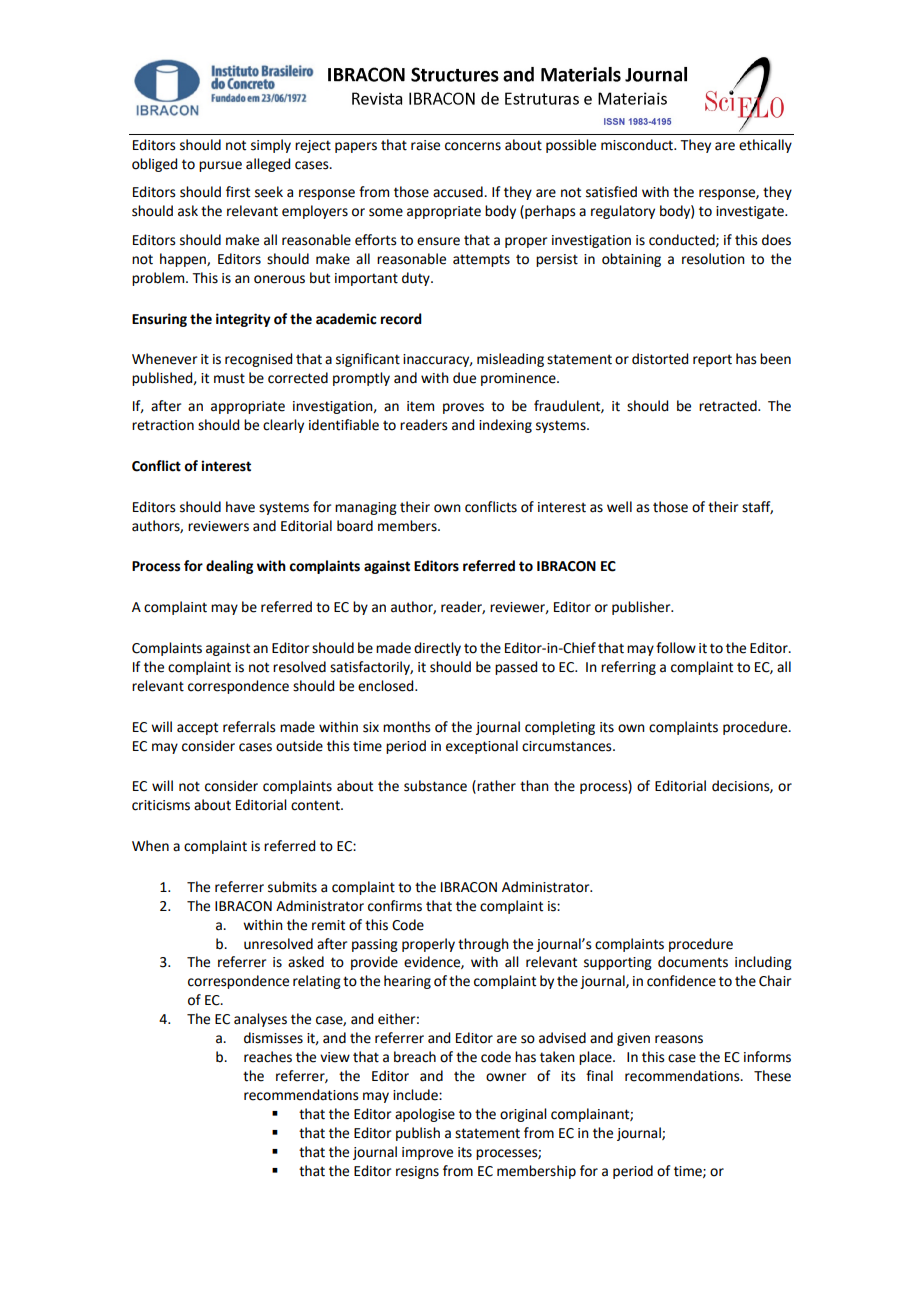 This page has width=924, height=1308. Describe the element at coordinates (268, 1057) in the page. I see `reaches` at that location.
